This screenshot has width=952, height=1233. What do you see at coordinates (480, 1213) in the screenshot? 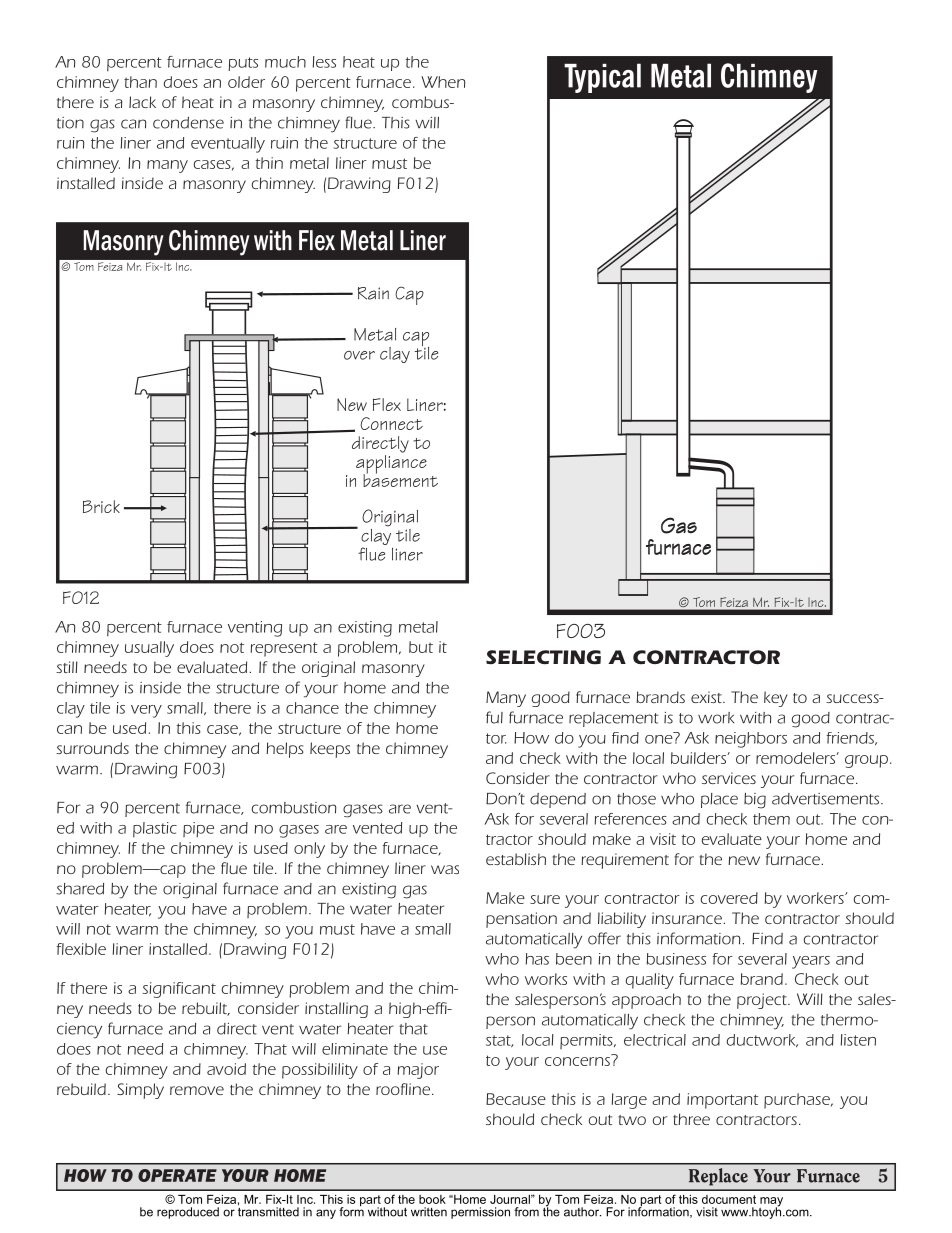
I see `permission` at bounding box center [480, 1213].
